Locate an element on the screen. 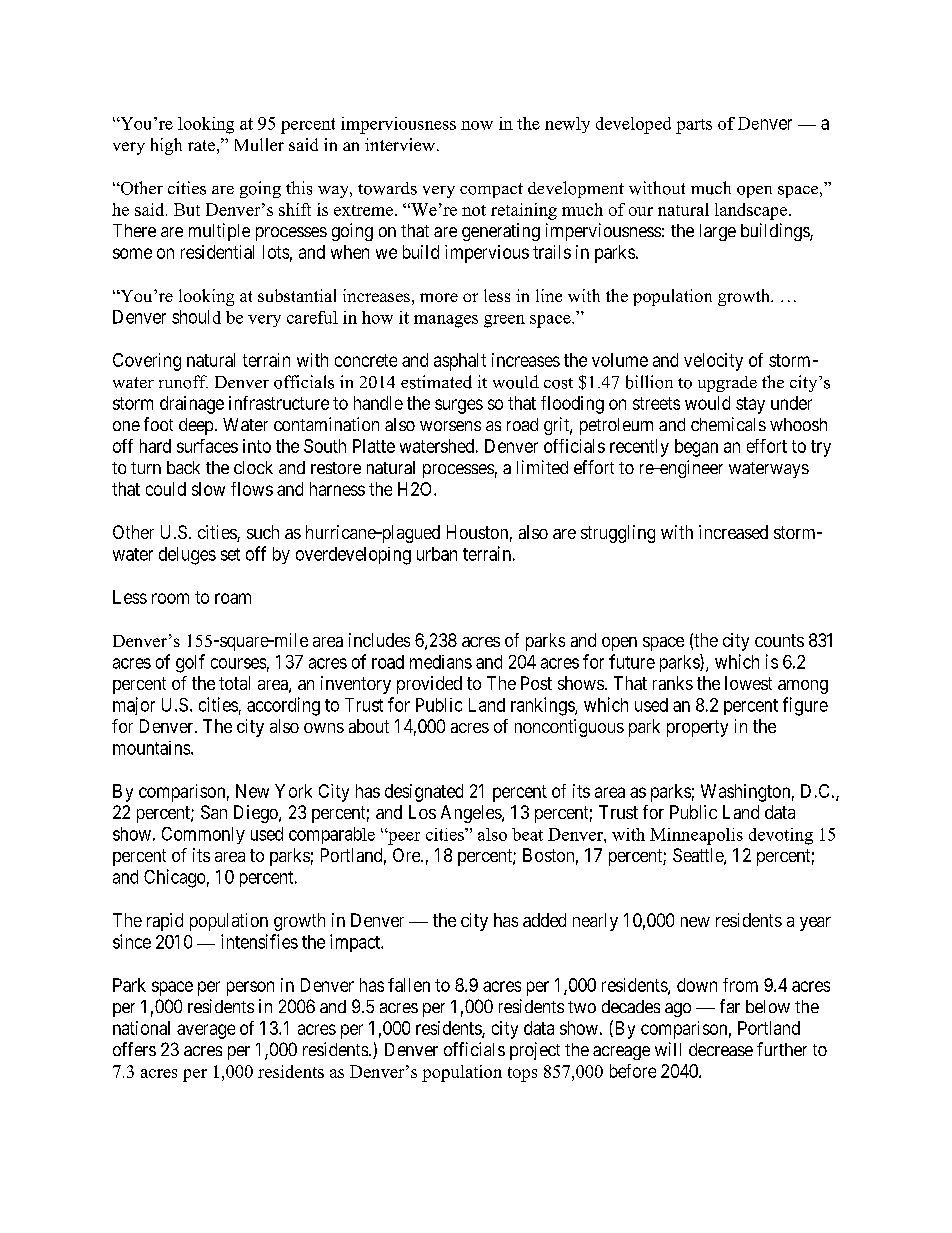  urban is located at coordinates (437, 554).
